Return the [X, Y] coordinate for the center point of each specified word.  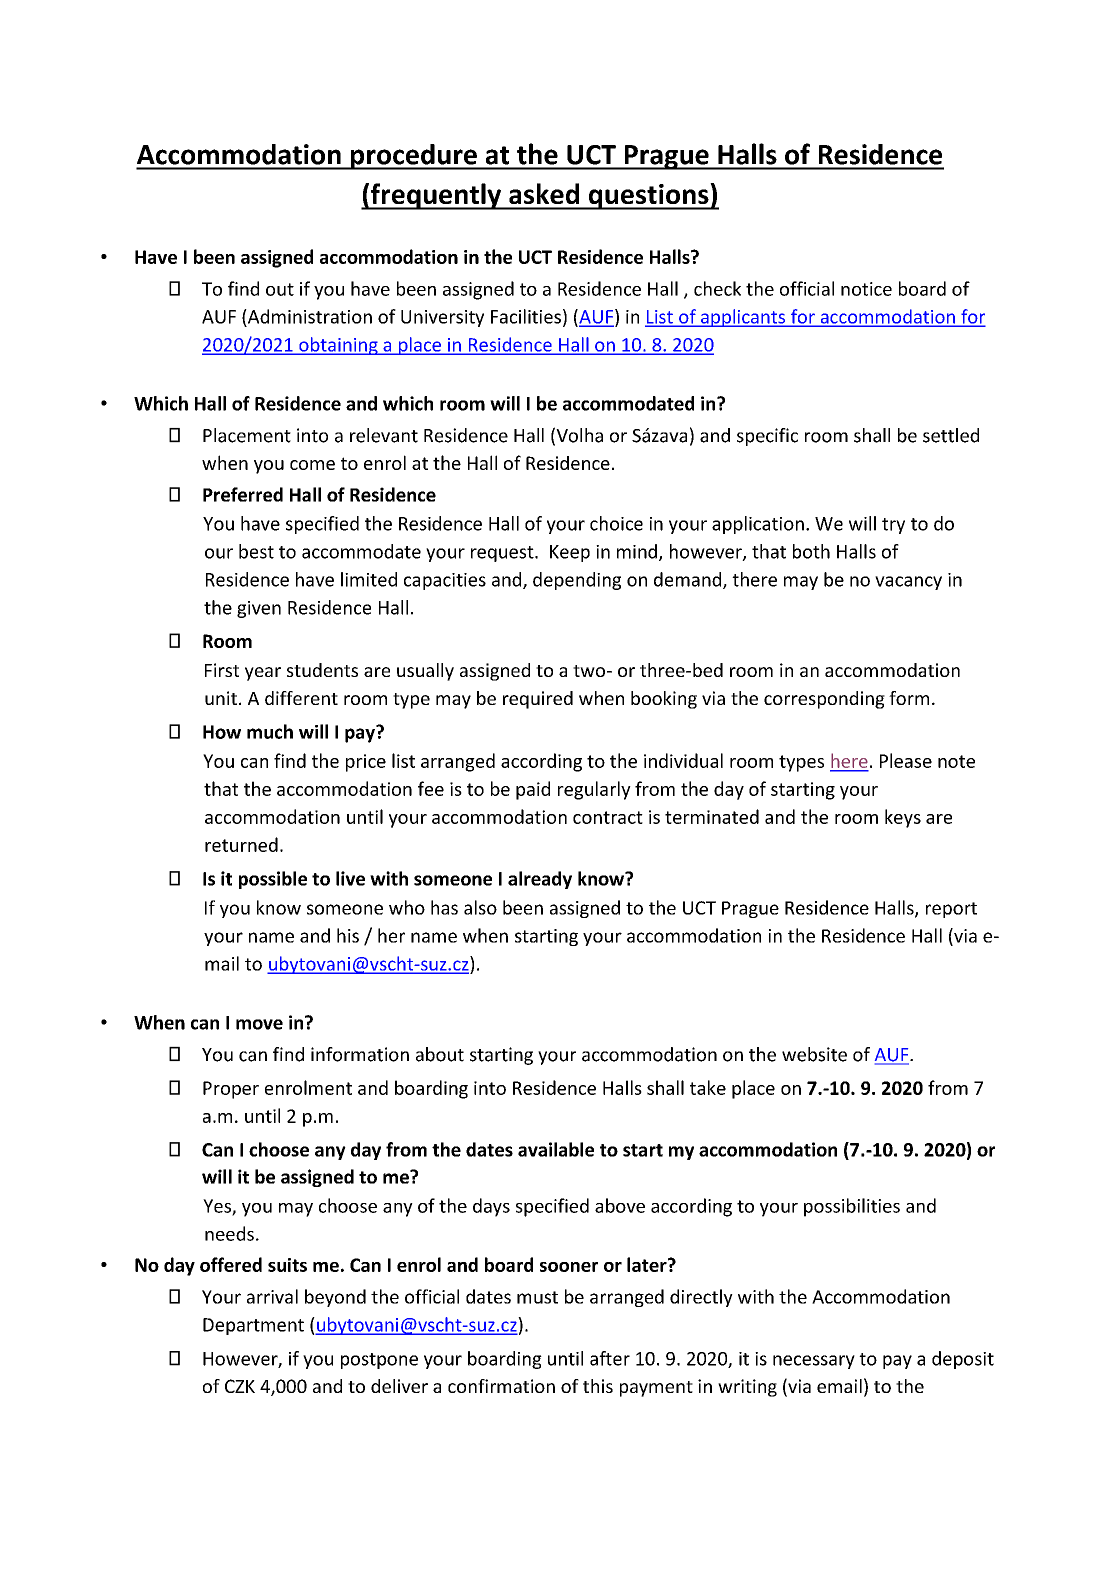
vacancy [908, 583]
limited [369, 579]
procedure [414, 157]
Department [253, 1326]
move [259, 1024]
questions [648, 196]
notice [866, 289]
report [951, 910]
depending [577, 581]
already [540, 880]
